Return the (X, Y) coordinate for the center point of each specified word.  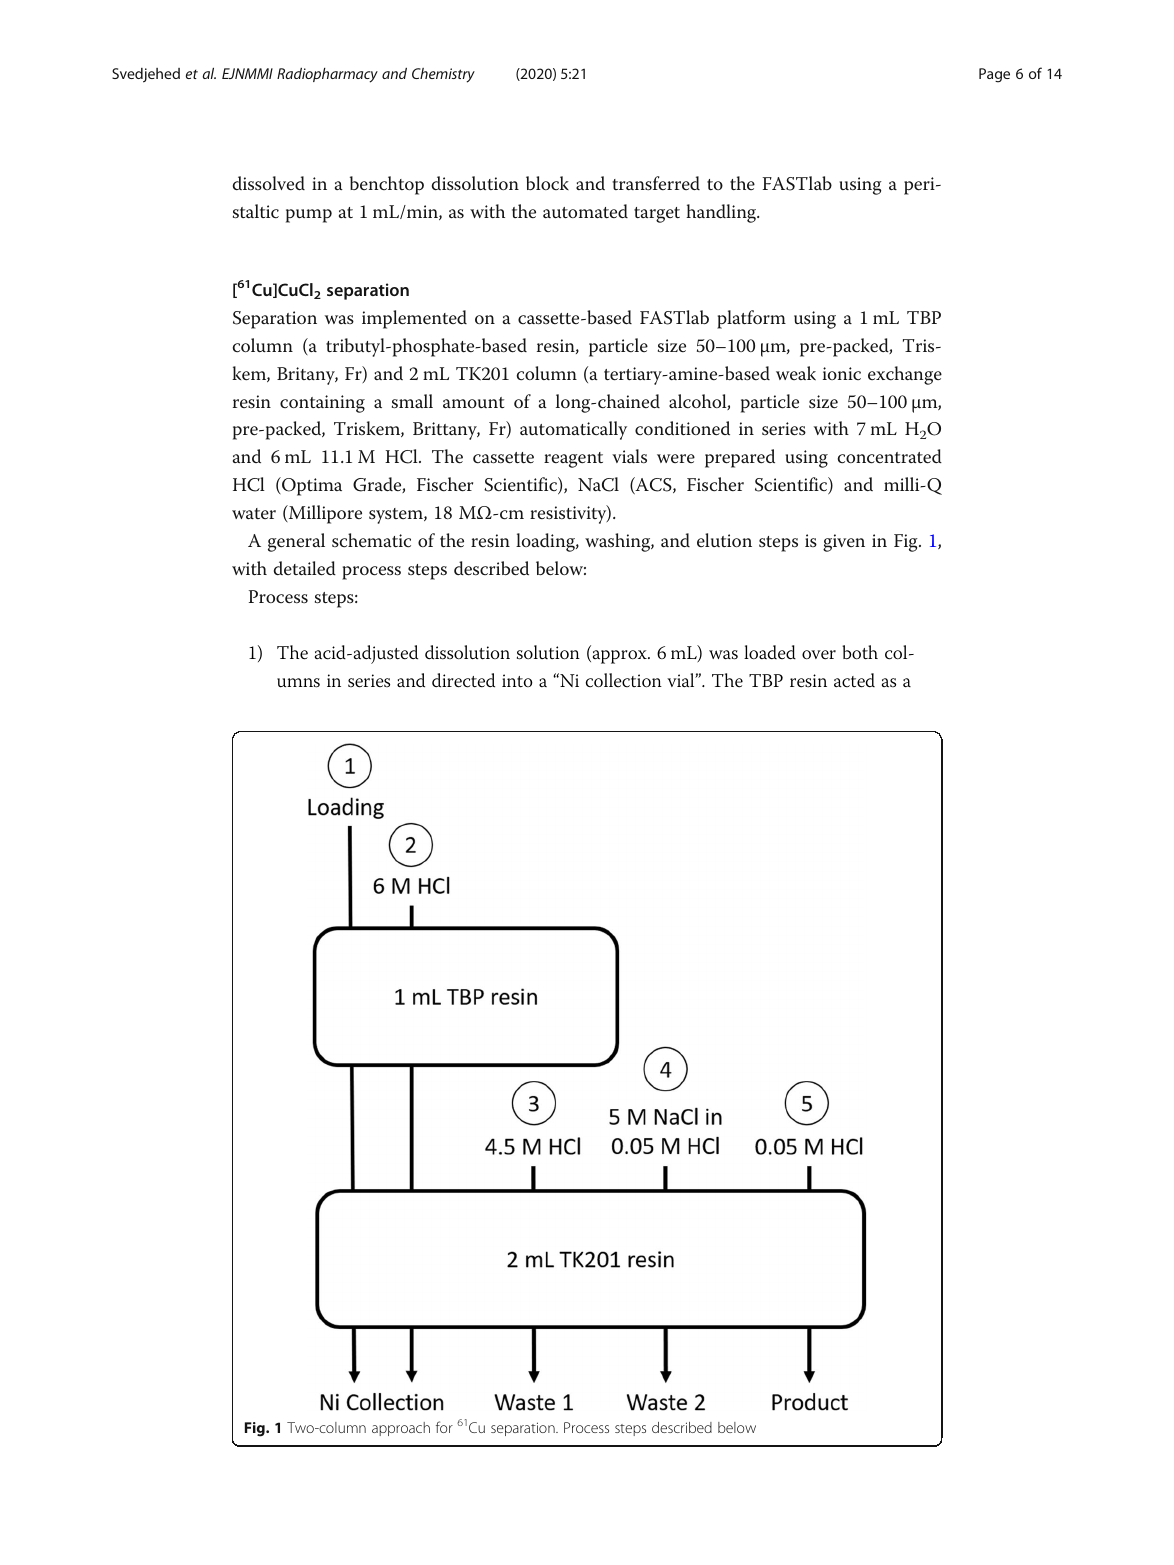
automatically (573, 430)
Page (994, 75)
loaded (770, 652)
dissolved (269, 183)
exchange (905, 375)
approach (401, 1429)
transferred (656, 183)
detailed (305, 568)
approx (619, 657)
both (860, 652)
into (517, 681)
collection (624, 680)
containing (322, 404)
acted (854, 680)
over (819, 655)
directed (463, 680)
